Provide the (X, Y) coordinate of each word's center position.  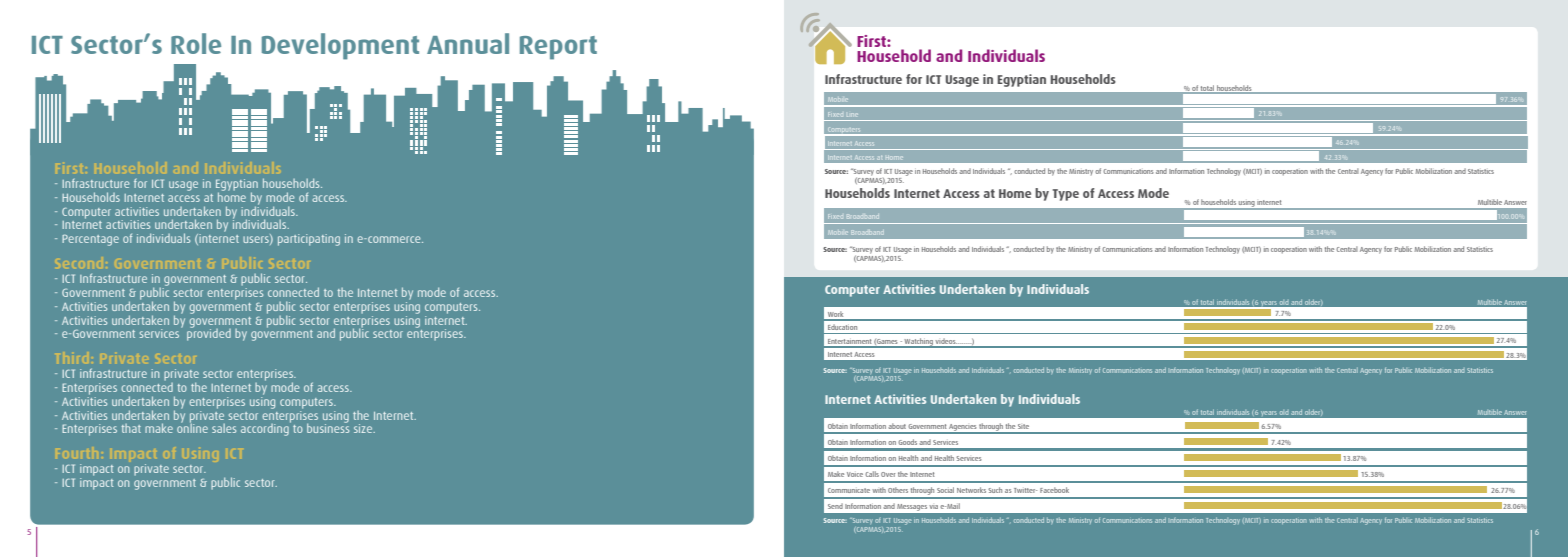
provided (209, 333)
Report (558, 48)
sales (224, 428)
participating (309, 240)
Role (196, 43)
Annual (468, 43)
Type (1066, 195)
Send (835, 506)
